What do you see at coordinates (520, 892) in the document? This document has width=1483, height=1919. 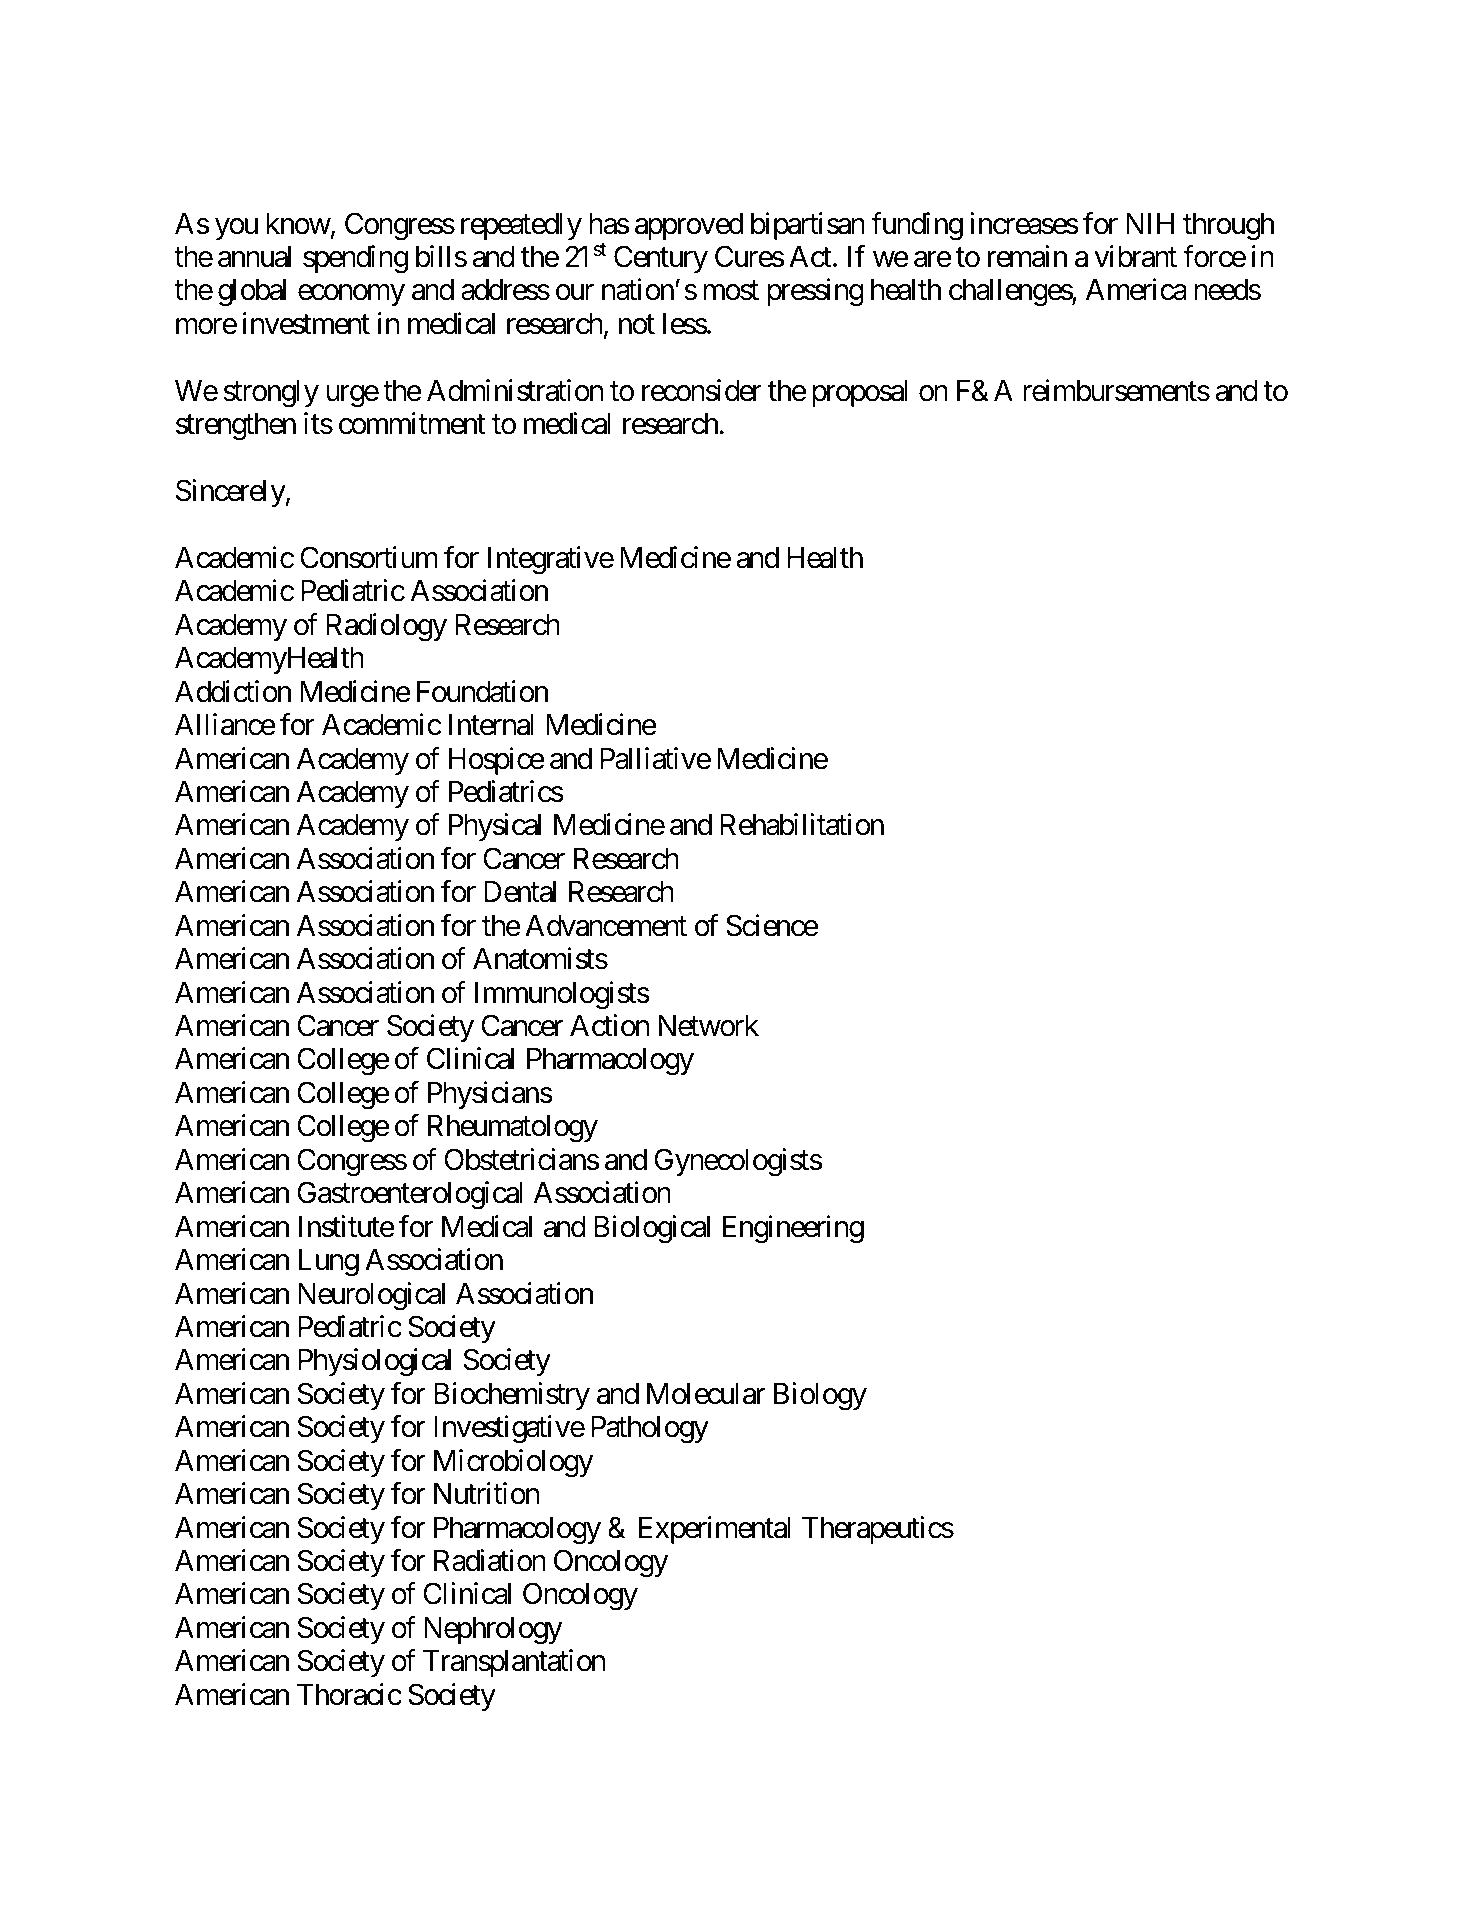 I see `Dental` at bounding box center [520, 892].
